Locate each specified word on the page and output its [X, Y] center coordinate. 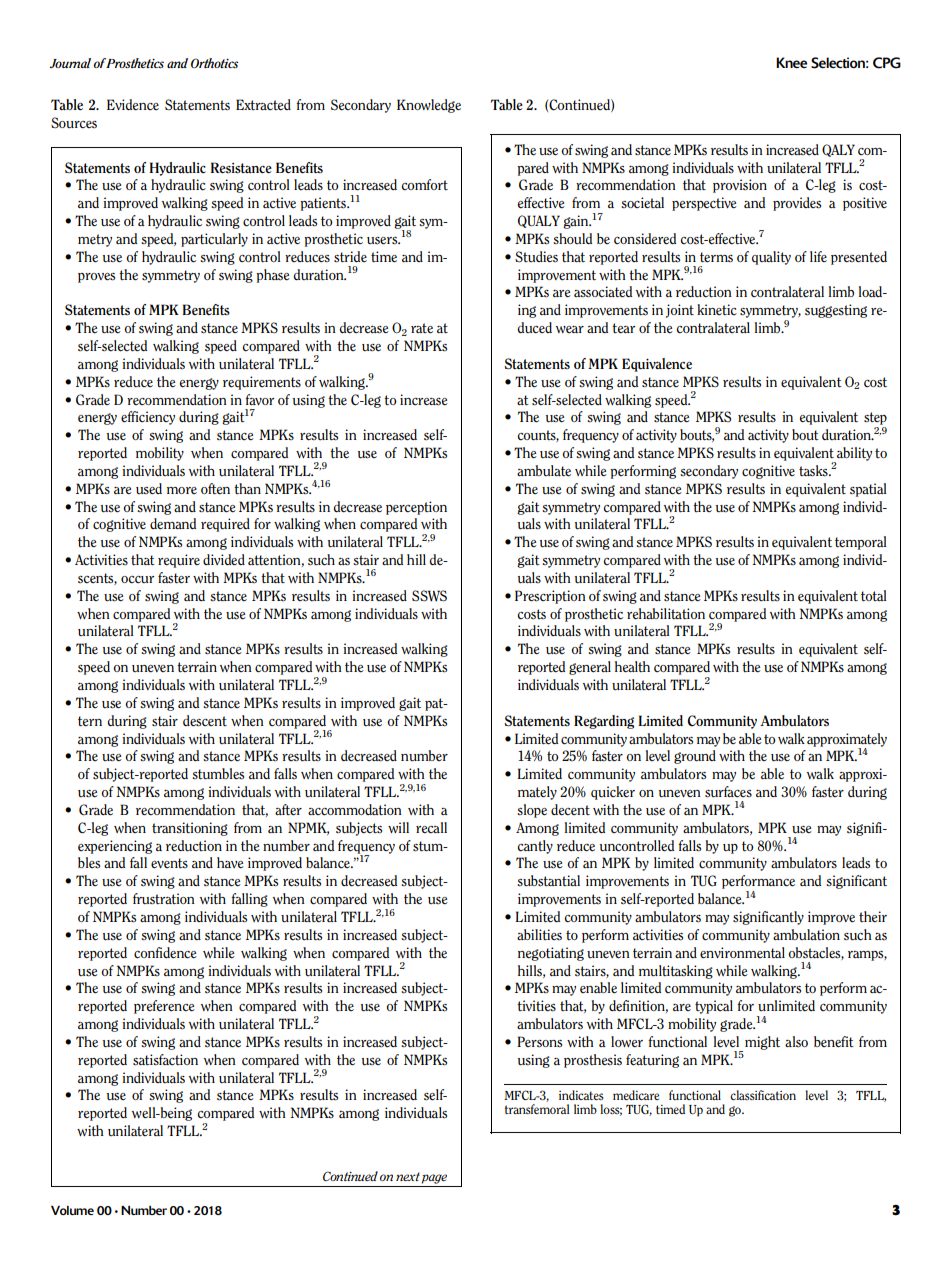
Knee [791, 62]
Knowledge [429, 106]
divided [224, 560]
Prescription [550, 597]
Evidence [133, 105]
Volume [72, 1210]
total [874, 596]
